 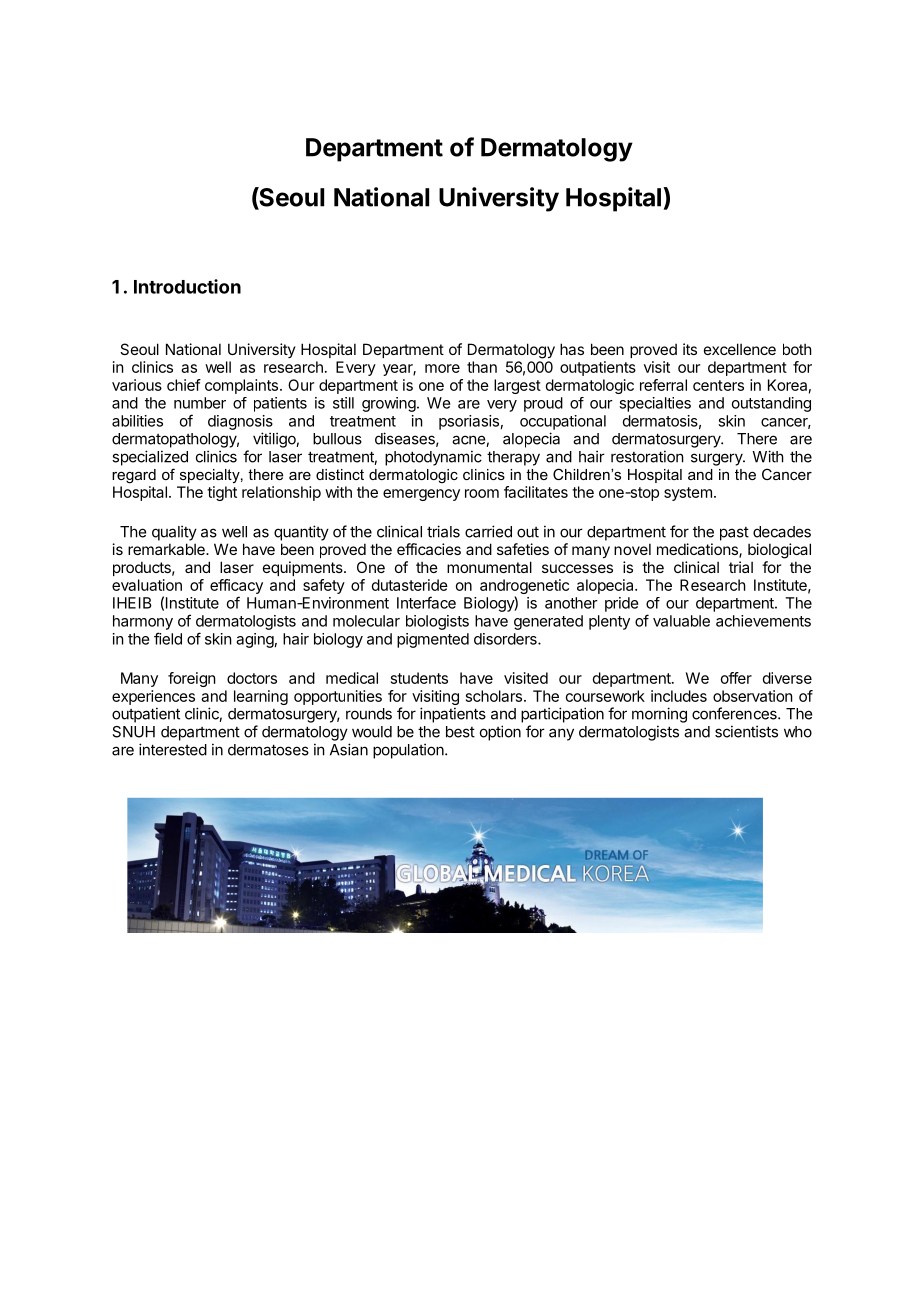 I want to click on Interface, so click(x=426, y=602).
